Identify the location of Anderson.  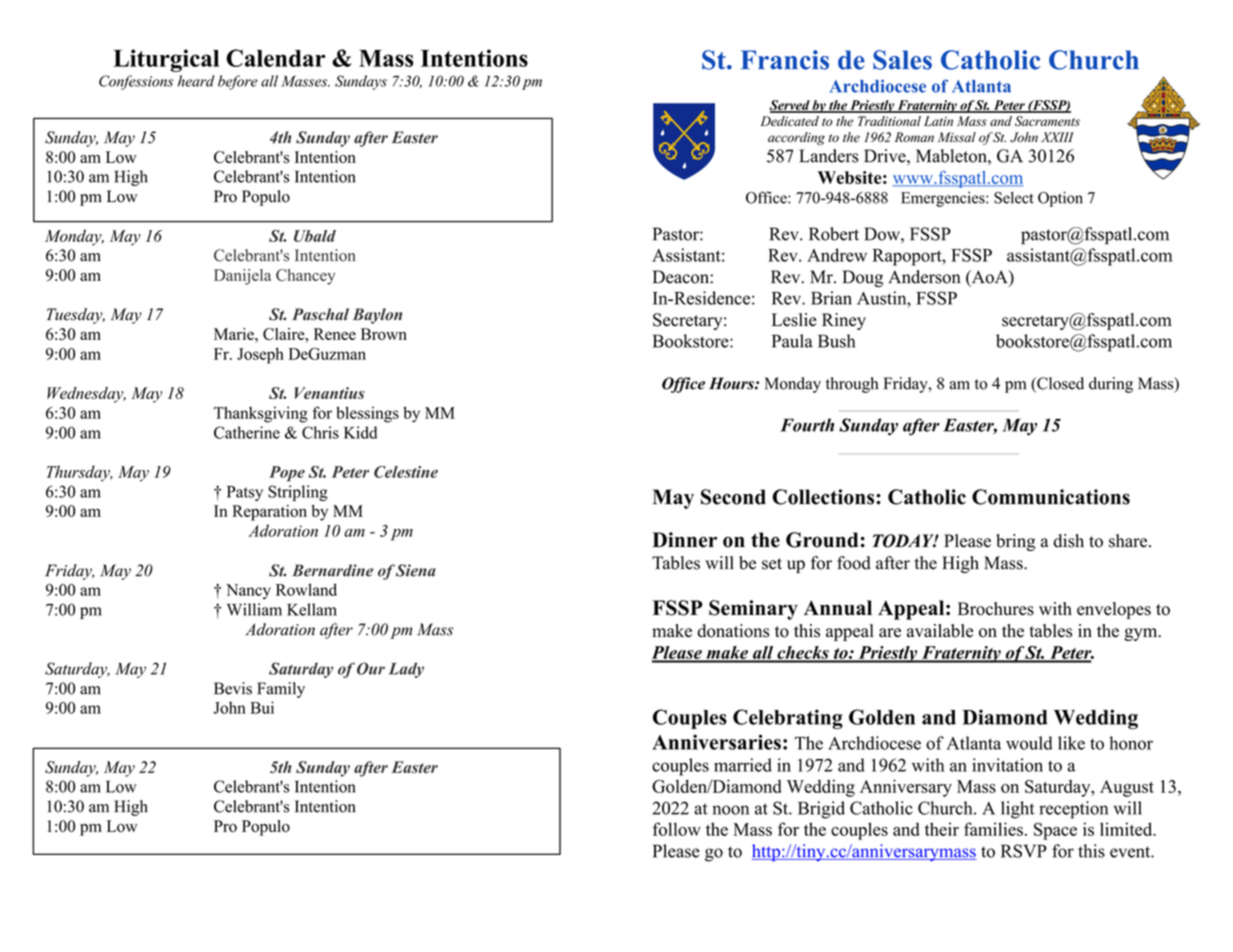
(924, 277).
